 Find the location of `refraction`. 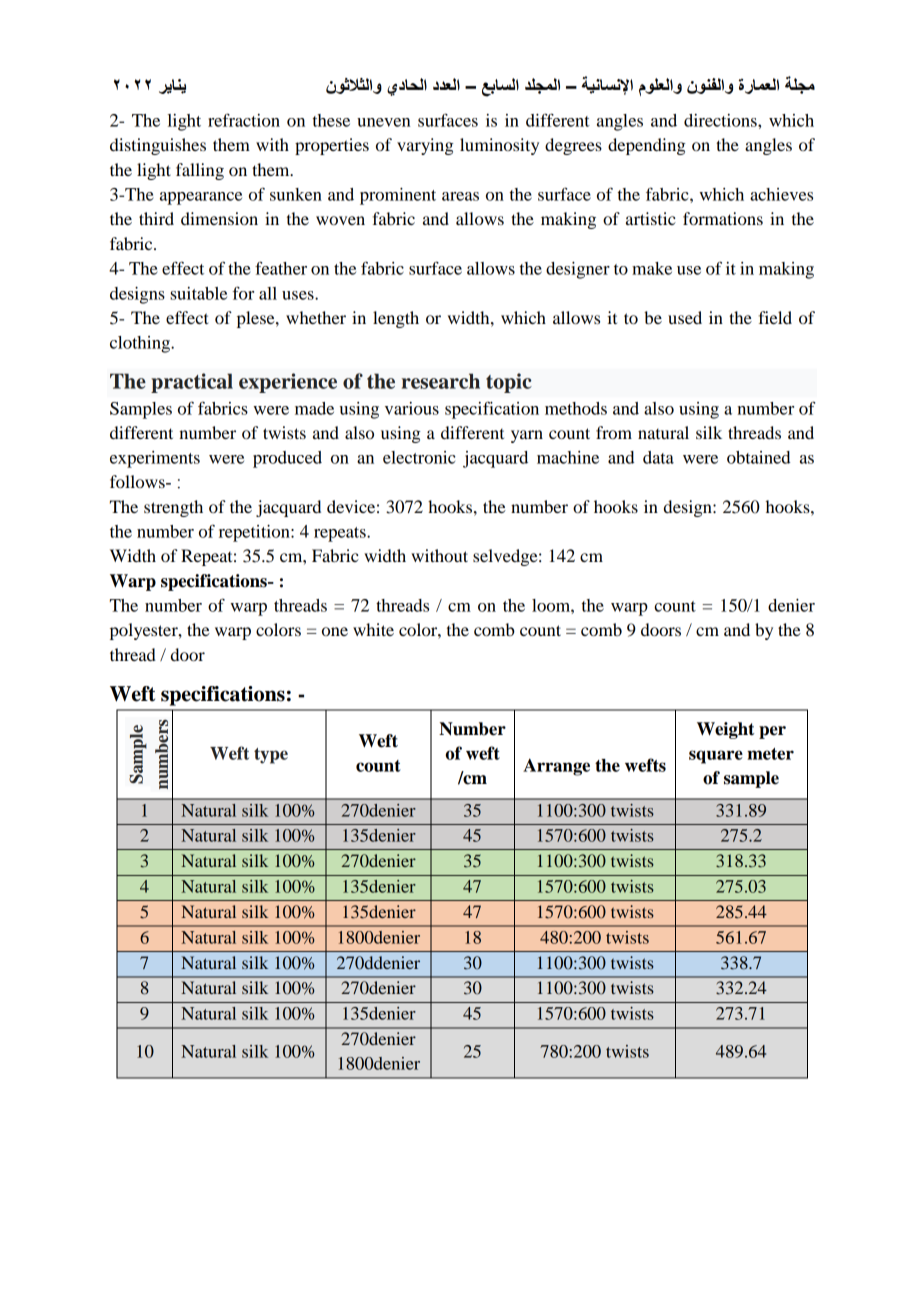

refraction is located at coordinates (244, 120).
